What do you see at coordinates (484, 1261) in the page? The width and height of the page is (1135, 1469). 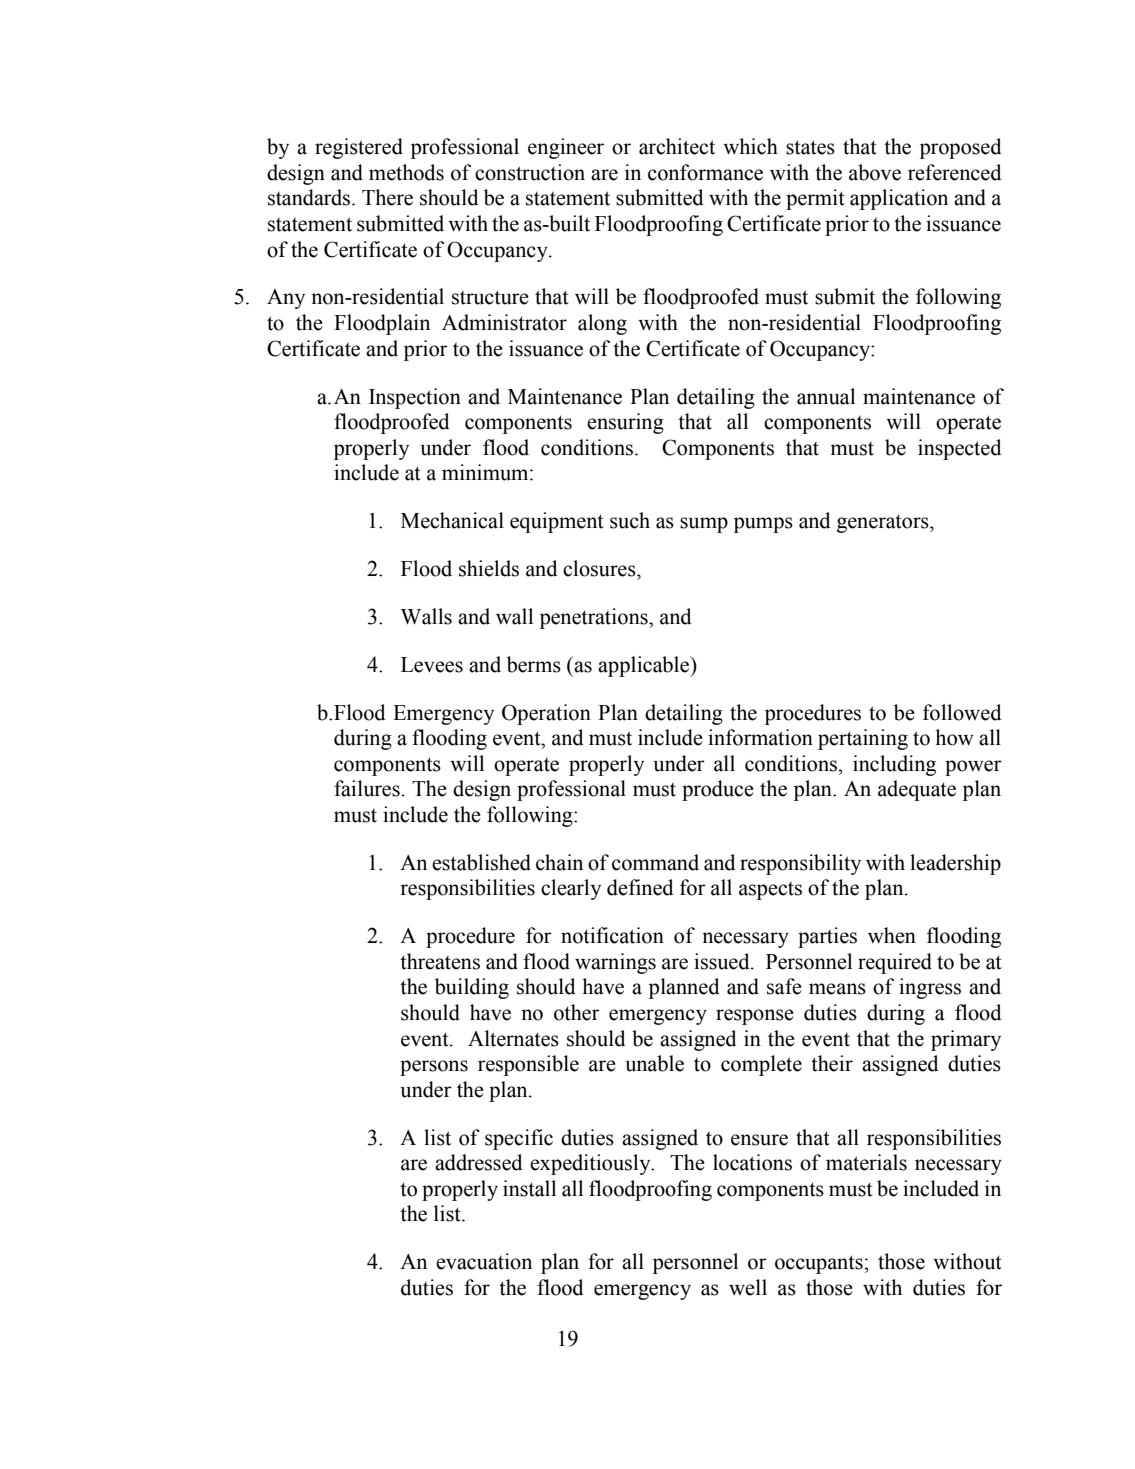 I see `evacuation` at bounding box center [484, 1261].
